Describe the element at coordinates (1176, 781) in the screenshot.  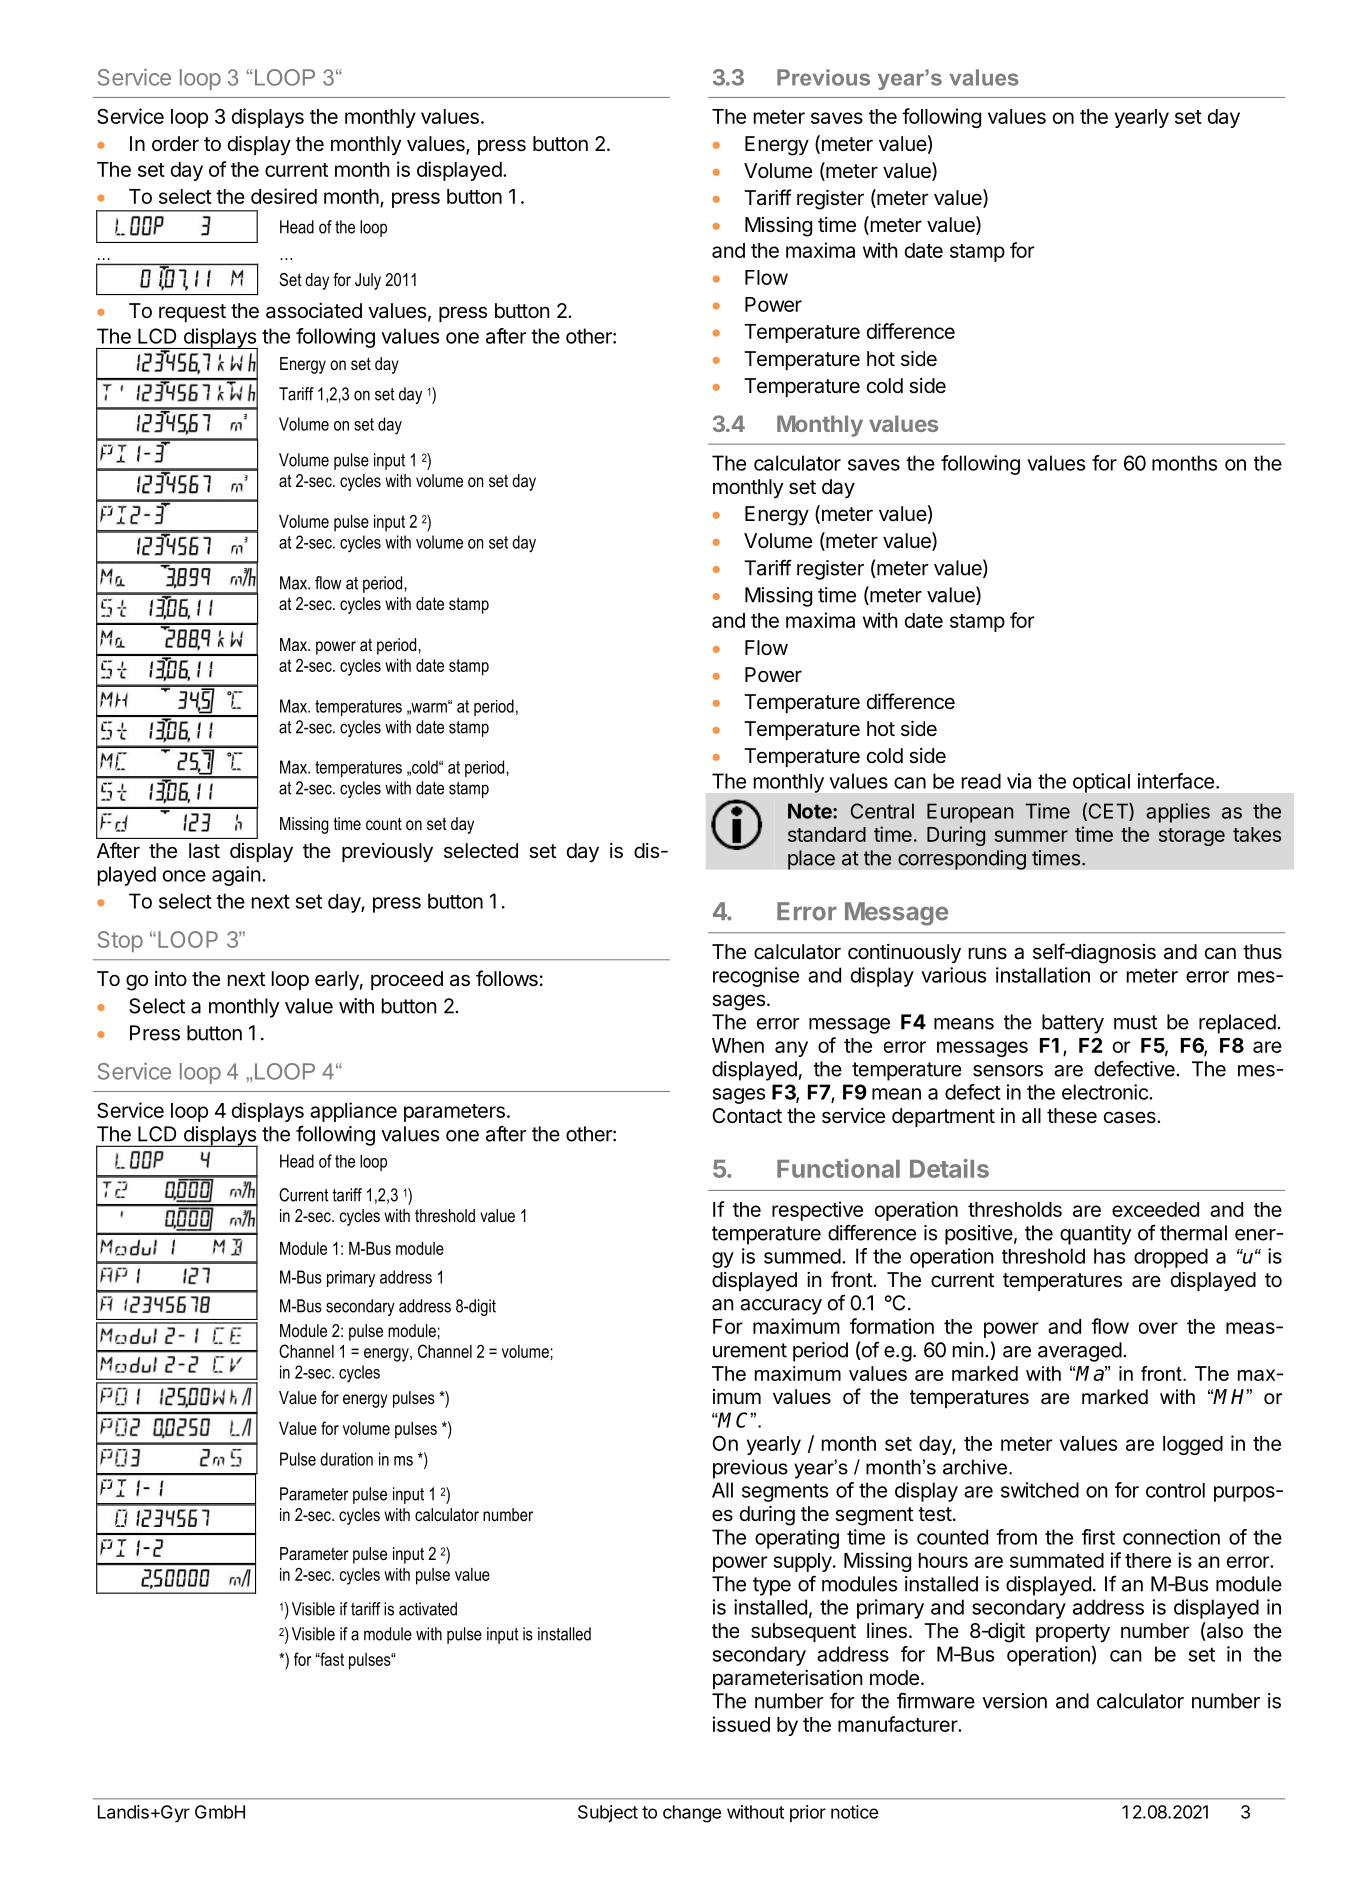
I see `interface` at that location.
